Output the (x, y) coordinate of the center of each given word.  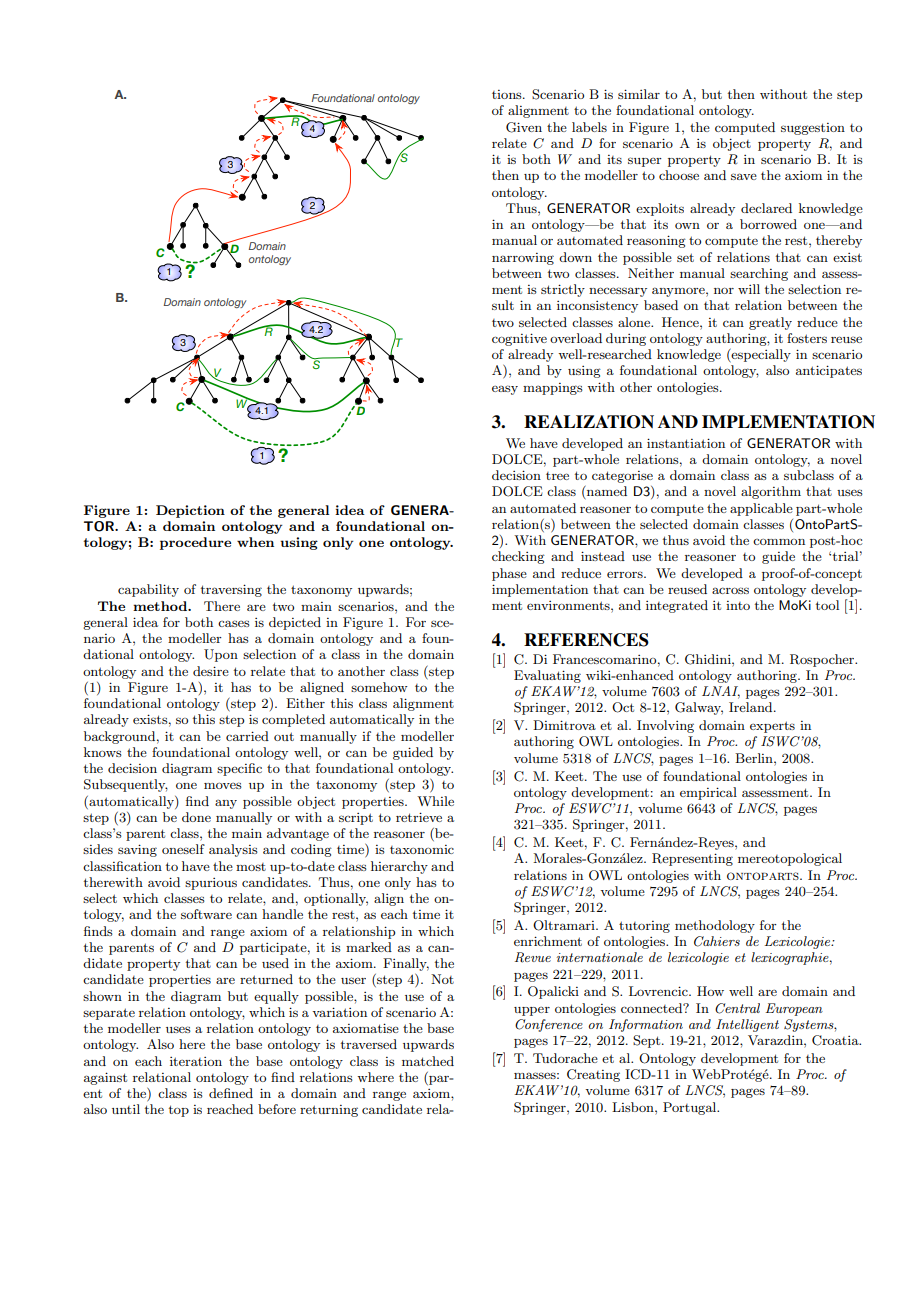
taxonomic (422, 849)
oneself (183, 849)
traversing (231, 590)
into (738, 605)
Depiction (190, 511)
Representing (692, 859)
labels (589, 127)
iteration (196, 1061)
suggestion (813, 129)
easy (505, 390)
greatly (770, 323)
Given (524, 127)
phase (509, 574)
